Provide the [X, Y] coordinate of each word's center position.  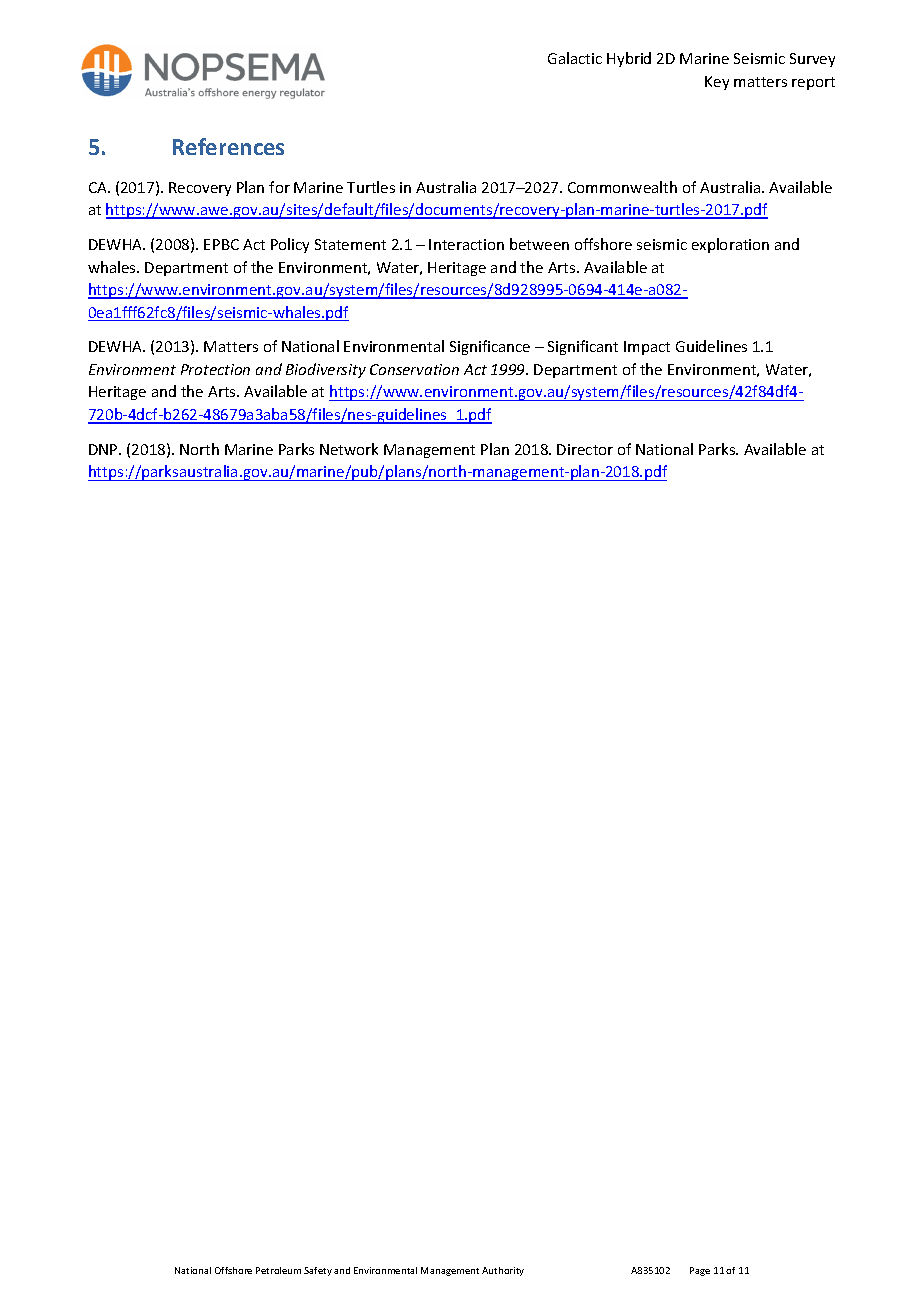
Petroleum [278, 1270]
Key [717, 83]
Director [585, 449]
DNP [104, 449]
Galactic [575, 58]
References [228, 146]
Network [349, 449]
